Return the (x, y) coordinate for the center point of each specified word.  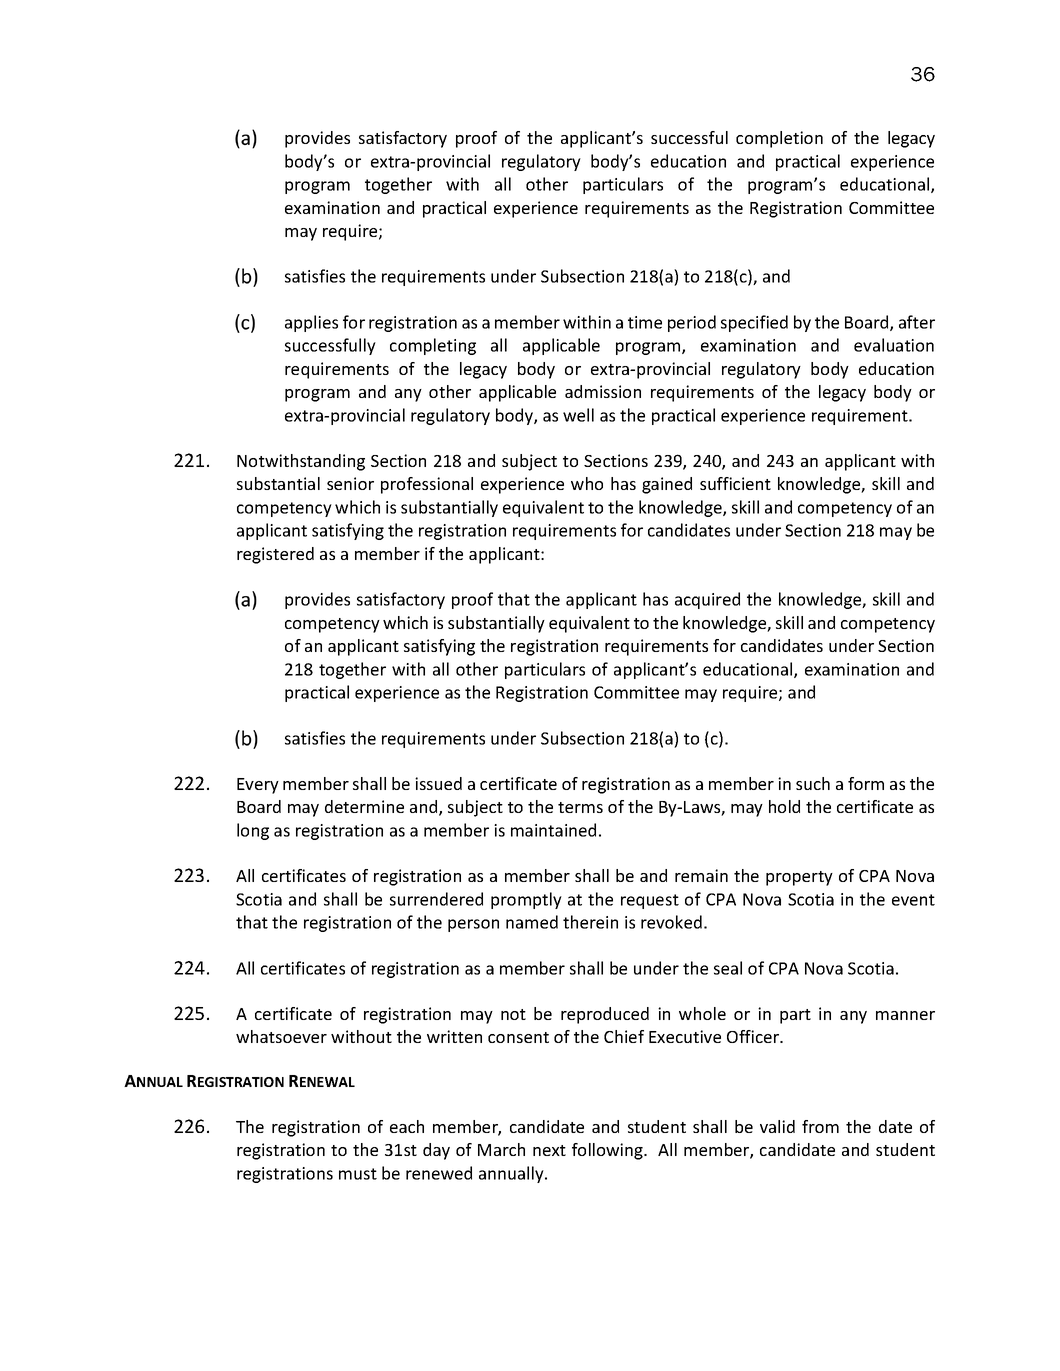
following (608, 1151)
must (358, 1174)
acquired (707, 600)
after (917, 322)
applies (311, 323)
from (820, 1126)
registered (275, 555)
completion (779, 139)
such (813, 783)
